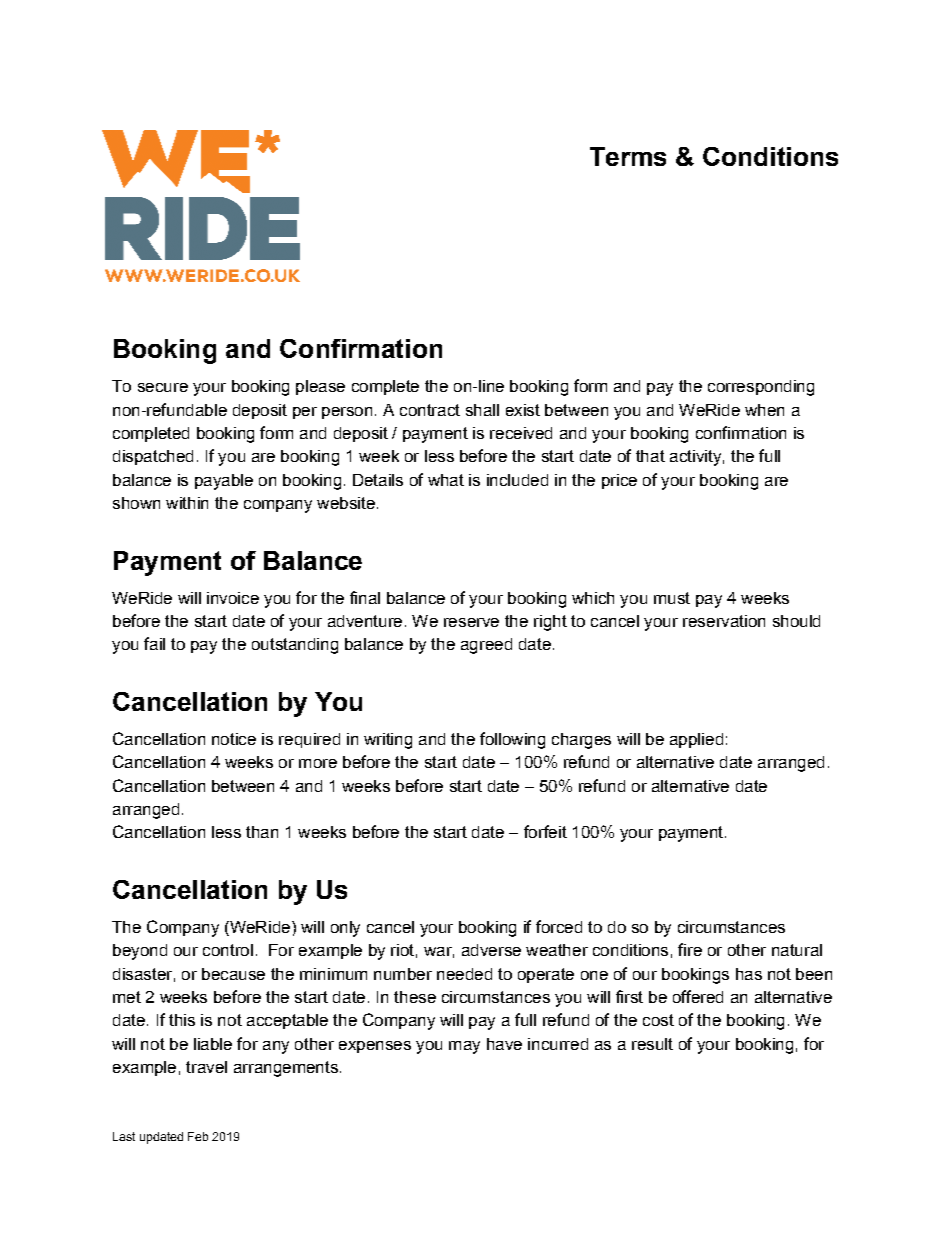 This image has width=952, height=1233. Describe the element at coordinates (724, 621) in the image. I see `reservation` at that location.
